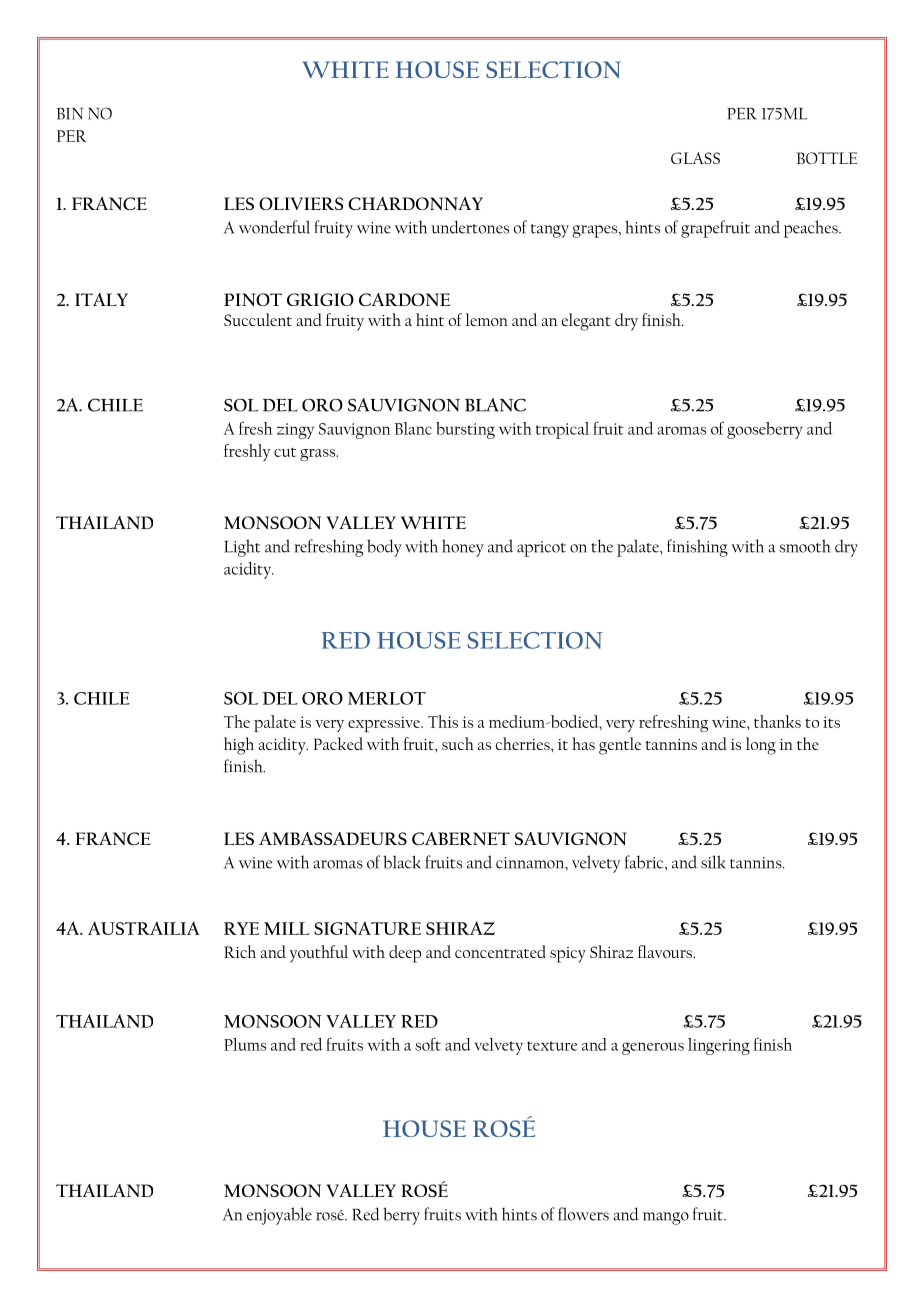 Image resolution: width=924 pixels, height=1308 pixels. What do you see at coordinates (387, 698) in the screenshot?
I see `MERLOT` at bounding box center [387, 698].
